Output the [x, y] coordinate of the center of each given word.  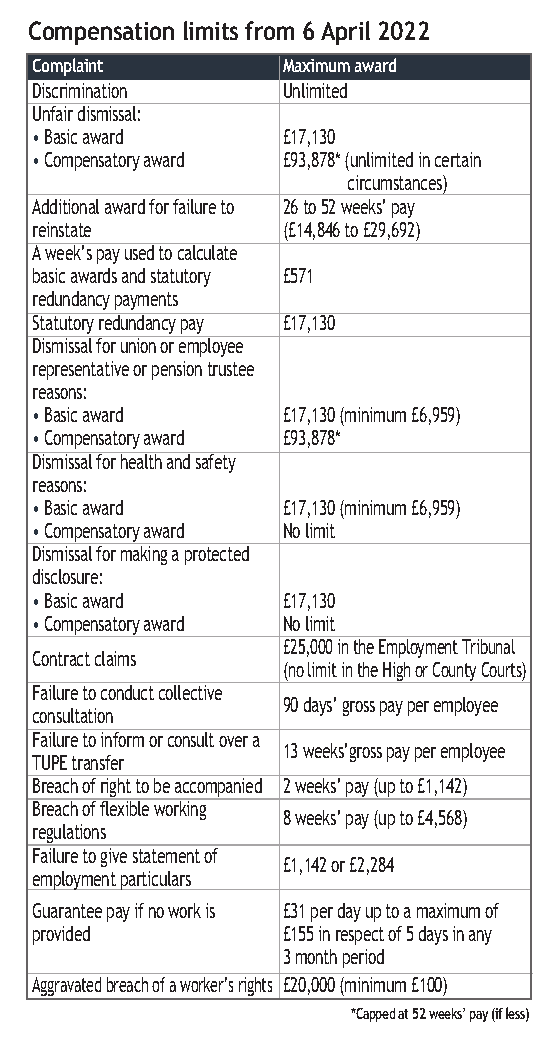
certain [458, 159]
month [316, 956]
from [269, 30]
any [480, 937]
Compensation [101, 33]
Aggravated [67, 988]
